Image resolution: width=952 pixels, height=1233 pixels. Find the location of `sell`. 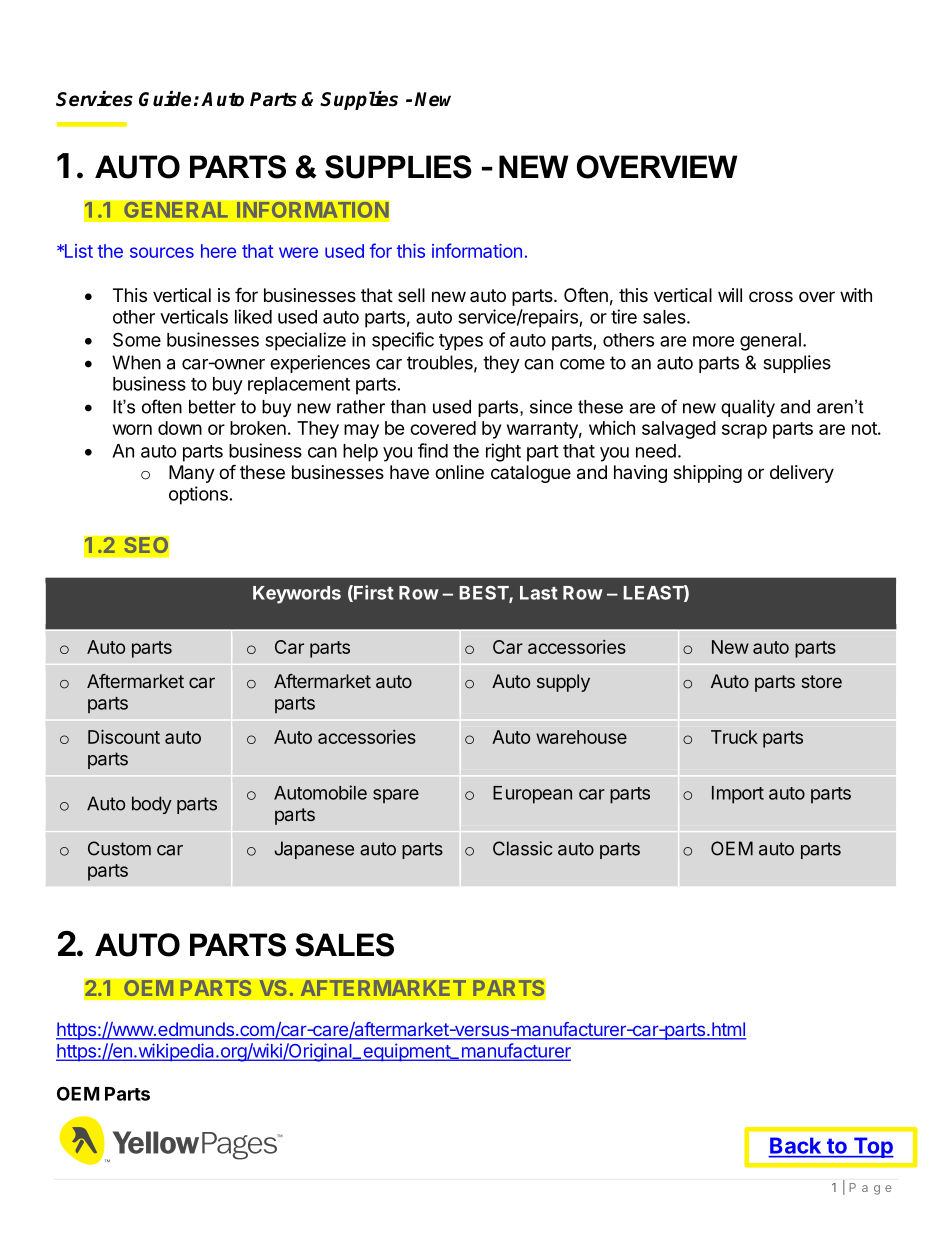

sell is located at coordinates (411, 295).
